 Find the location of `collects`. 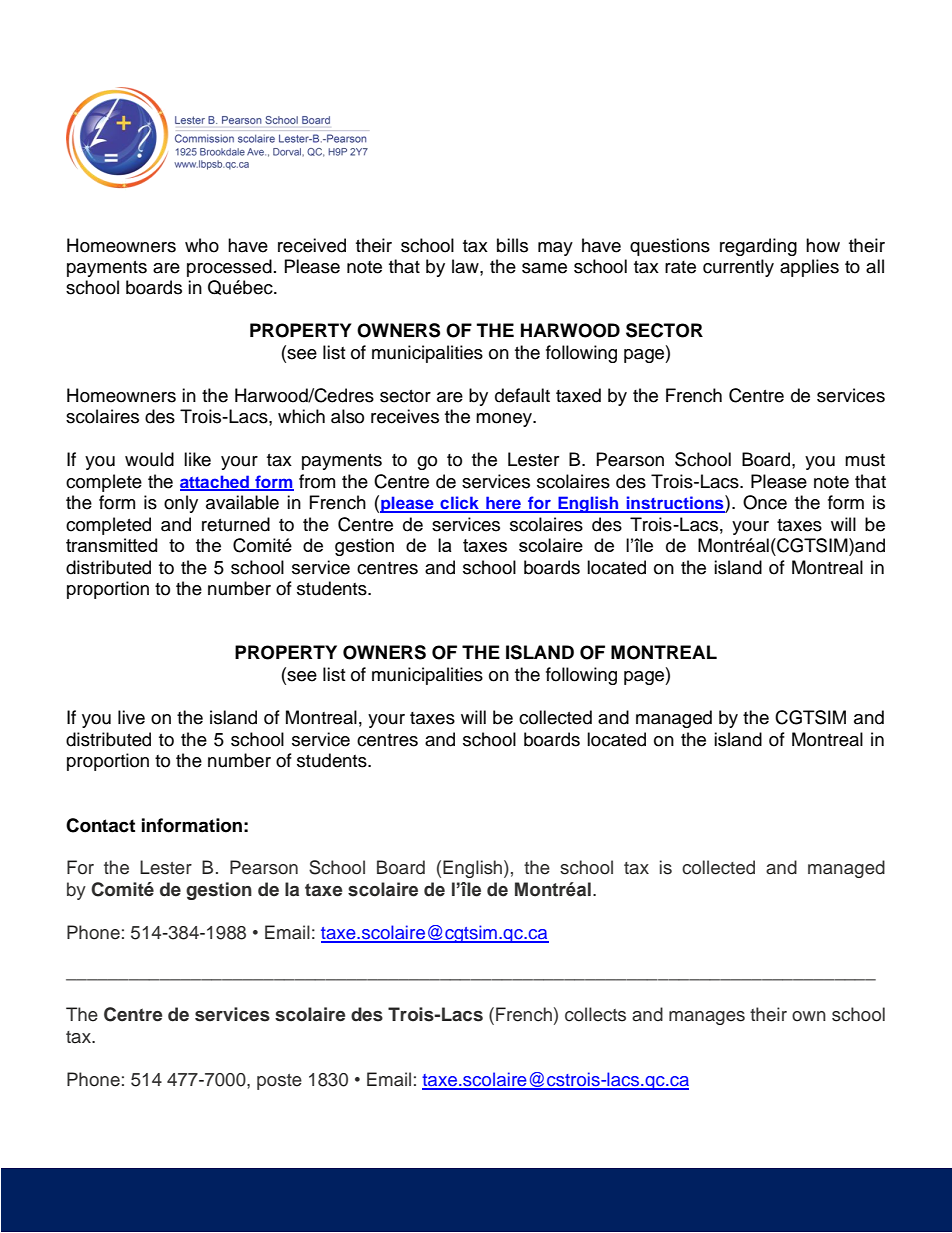

collects is located at coordinates (595, 1014).
